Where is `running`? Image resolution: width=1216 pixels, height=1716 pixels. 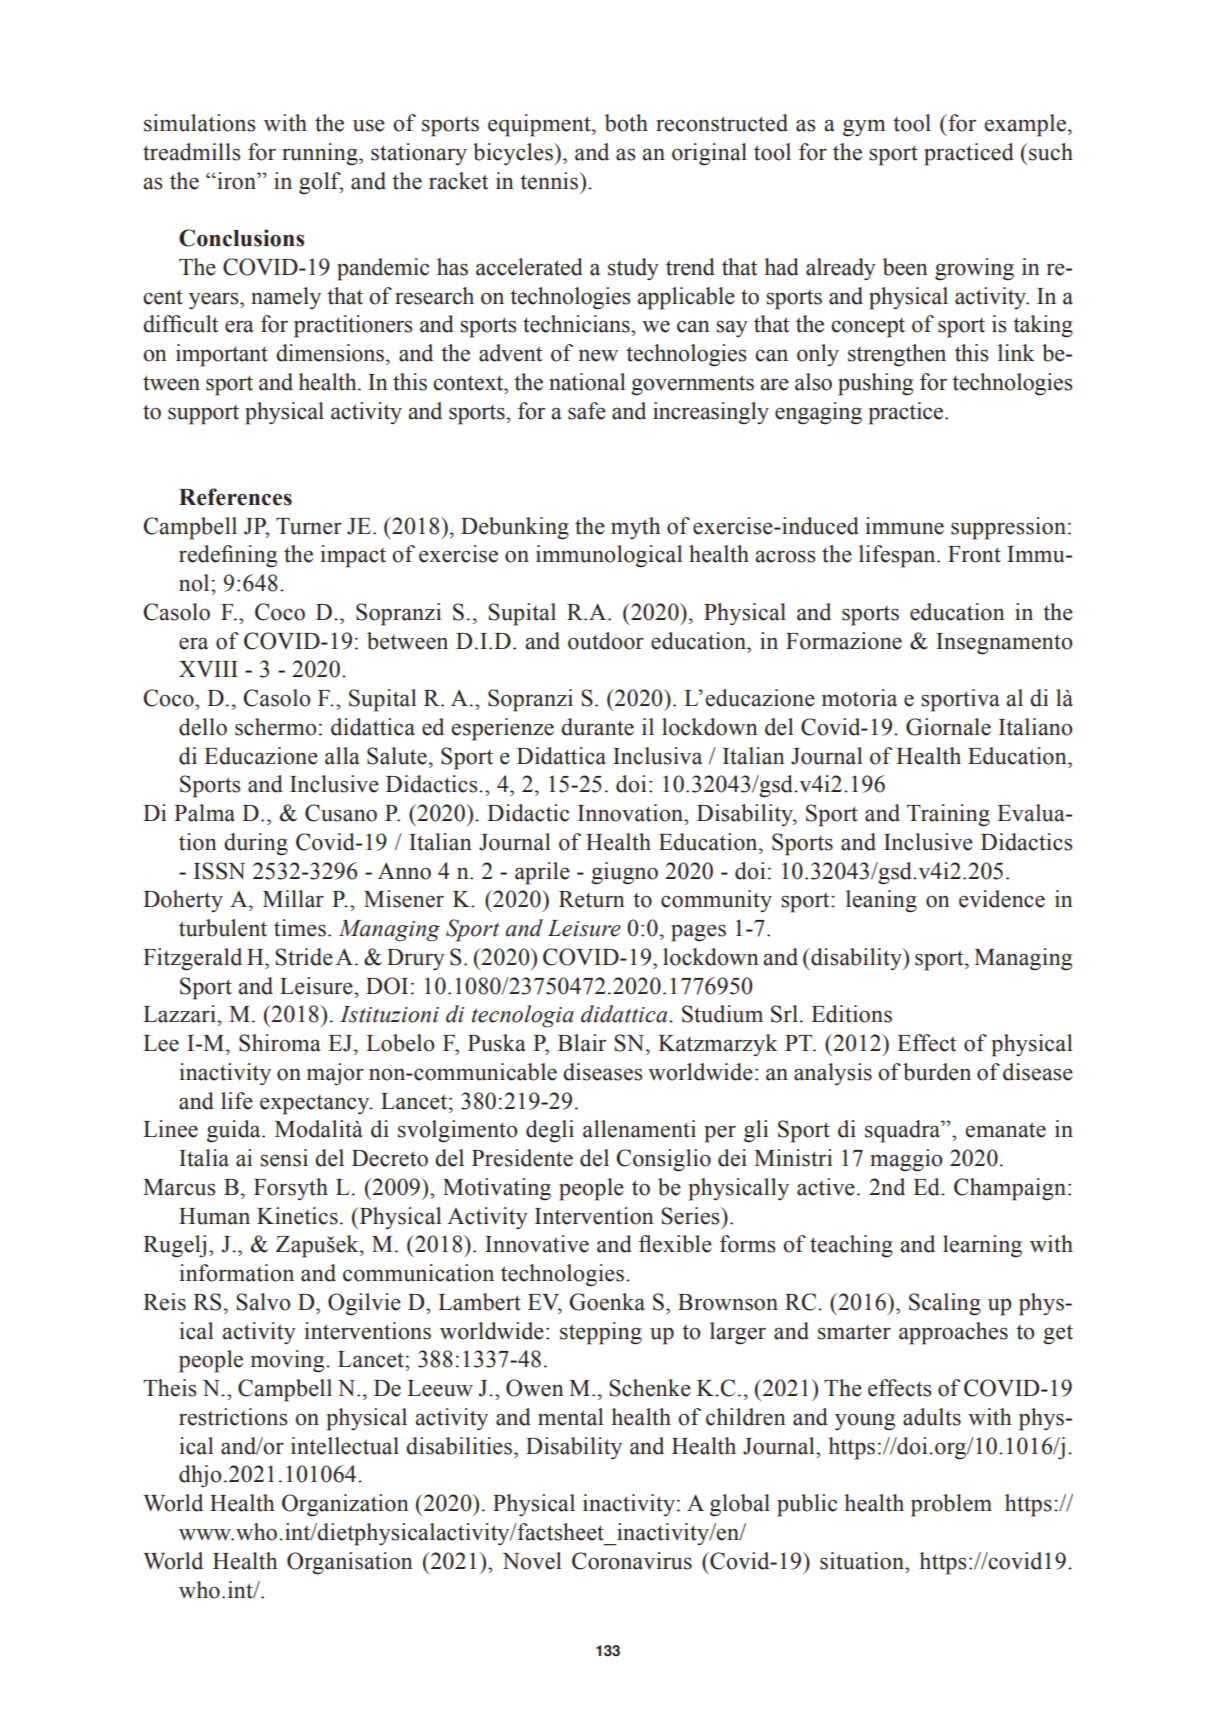 running is located at coordinates (321, 154).
